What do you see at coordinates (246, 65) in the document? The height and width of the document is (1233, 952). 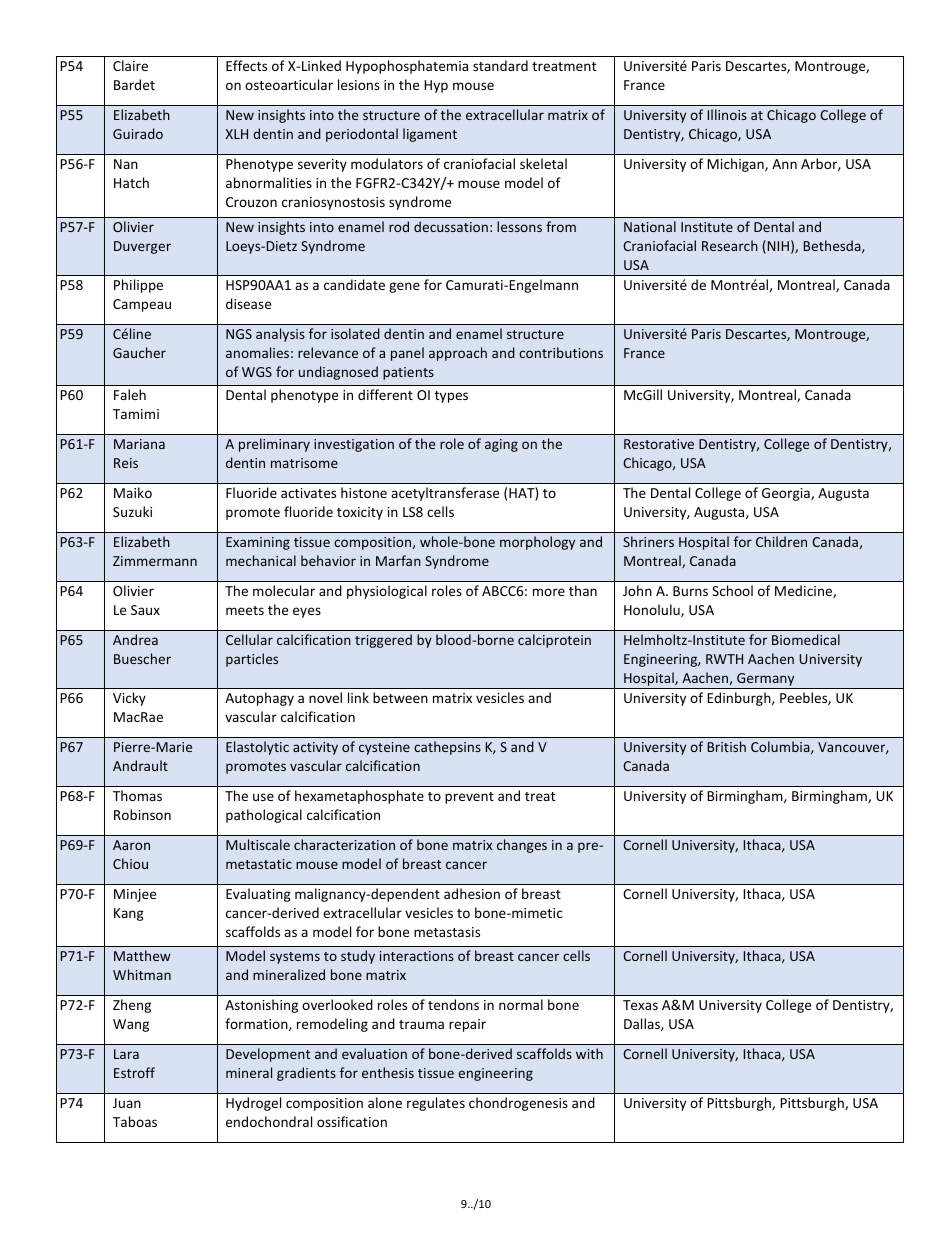 I see `Effects` at bounding box center [246, 65].
